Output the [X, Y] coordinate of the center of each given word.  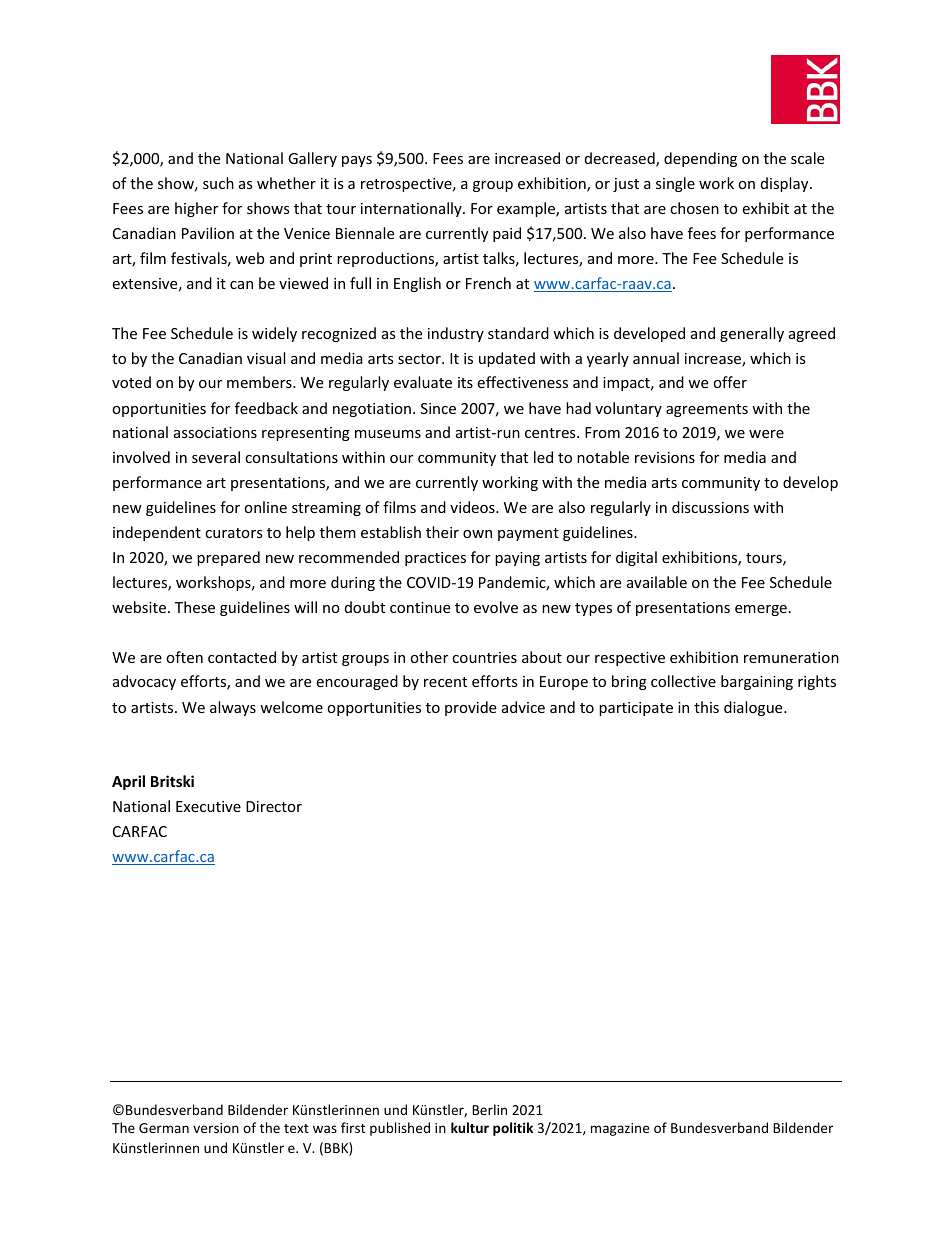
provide [470, 708]
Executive [208, 806]
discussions [710, 507]
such [218, 183]
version [216, 1128]
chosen [694, 208]
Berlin [489, 1109]
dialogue [754, 708]
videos [473, 507]
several [216, 457]
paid [507, 234]
